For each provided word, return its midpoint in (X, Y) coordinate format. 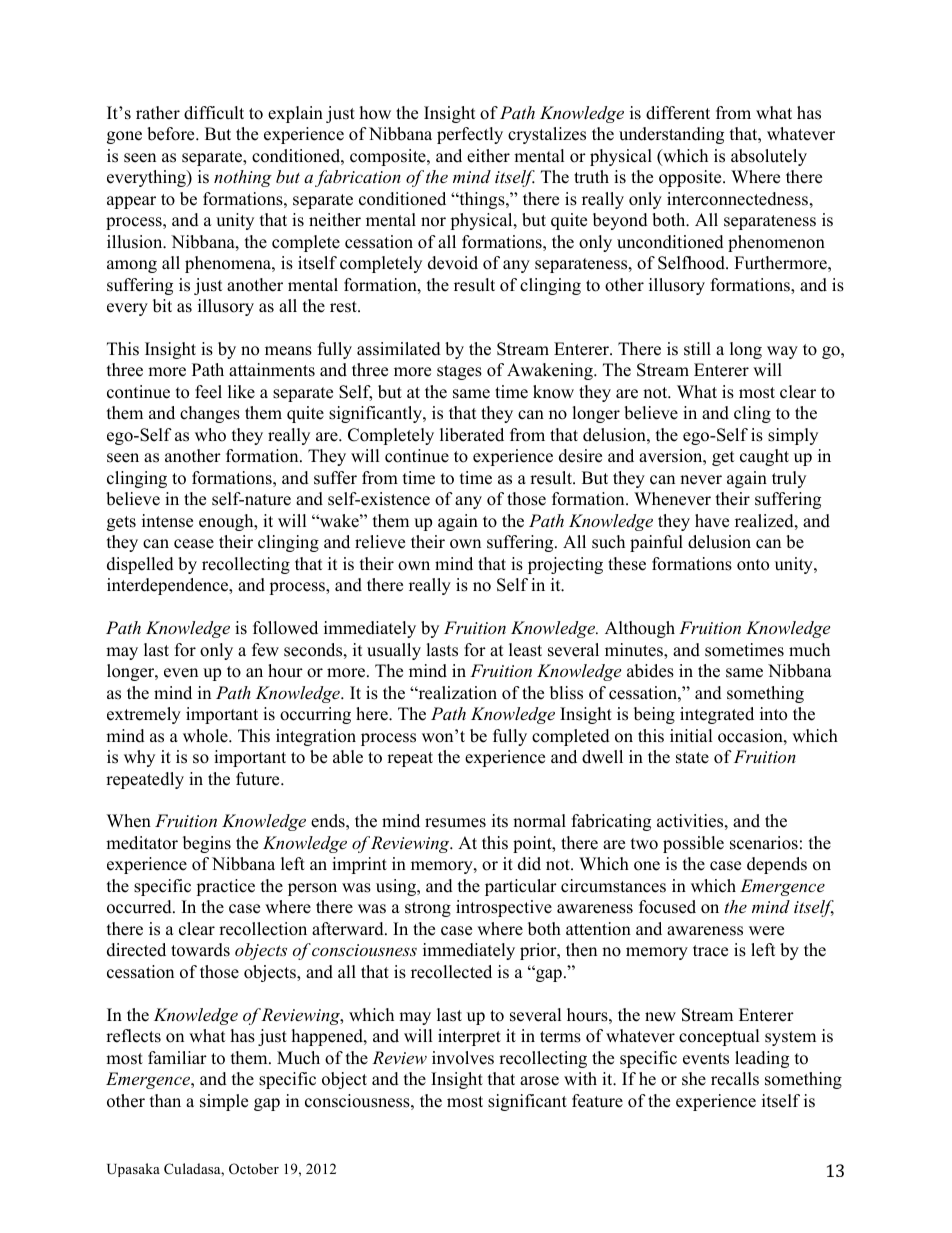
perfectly (470, 135)
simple (224, 1102)
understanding (671, 135)
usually (394, 651)
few (265, 650)
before (172, 134)
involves (463, 1058)
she (694, 1079)
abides (650, 671)
